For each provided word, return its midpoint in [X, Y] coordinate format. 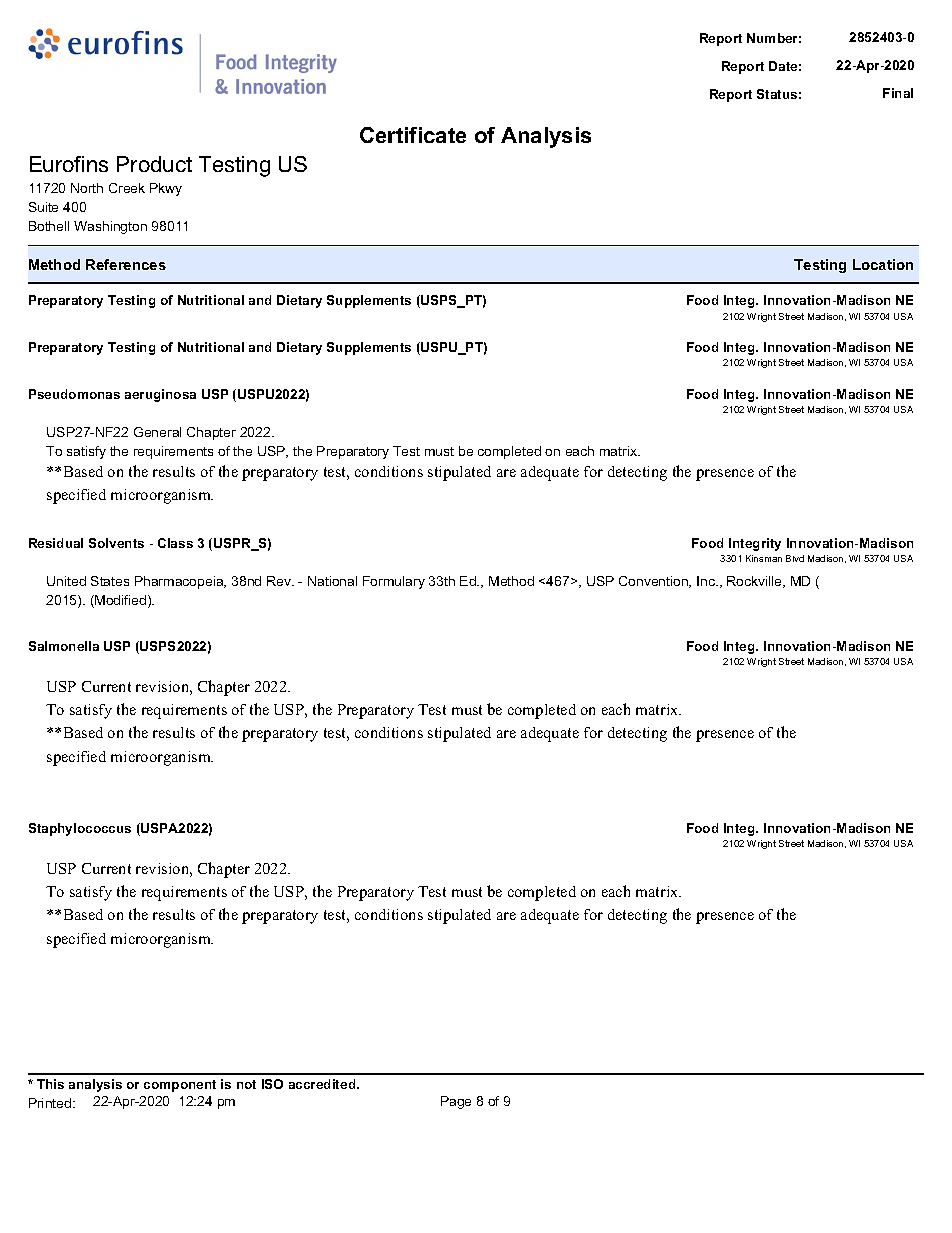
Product [154, 164]
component [180, 1086]
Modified [121, 601]
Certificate [413, 135]
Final [898, 93]
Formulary [394, 582]
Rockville [755, 582]
